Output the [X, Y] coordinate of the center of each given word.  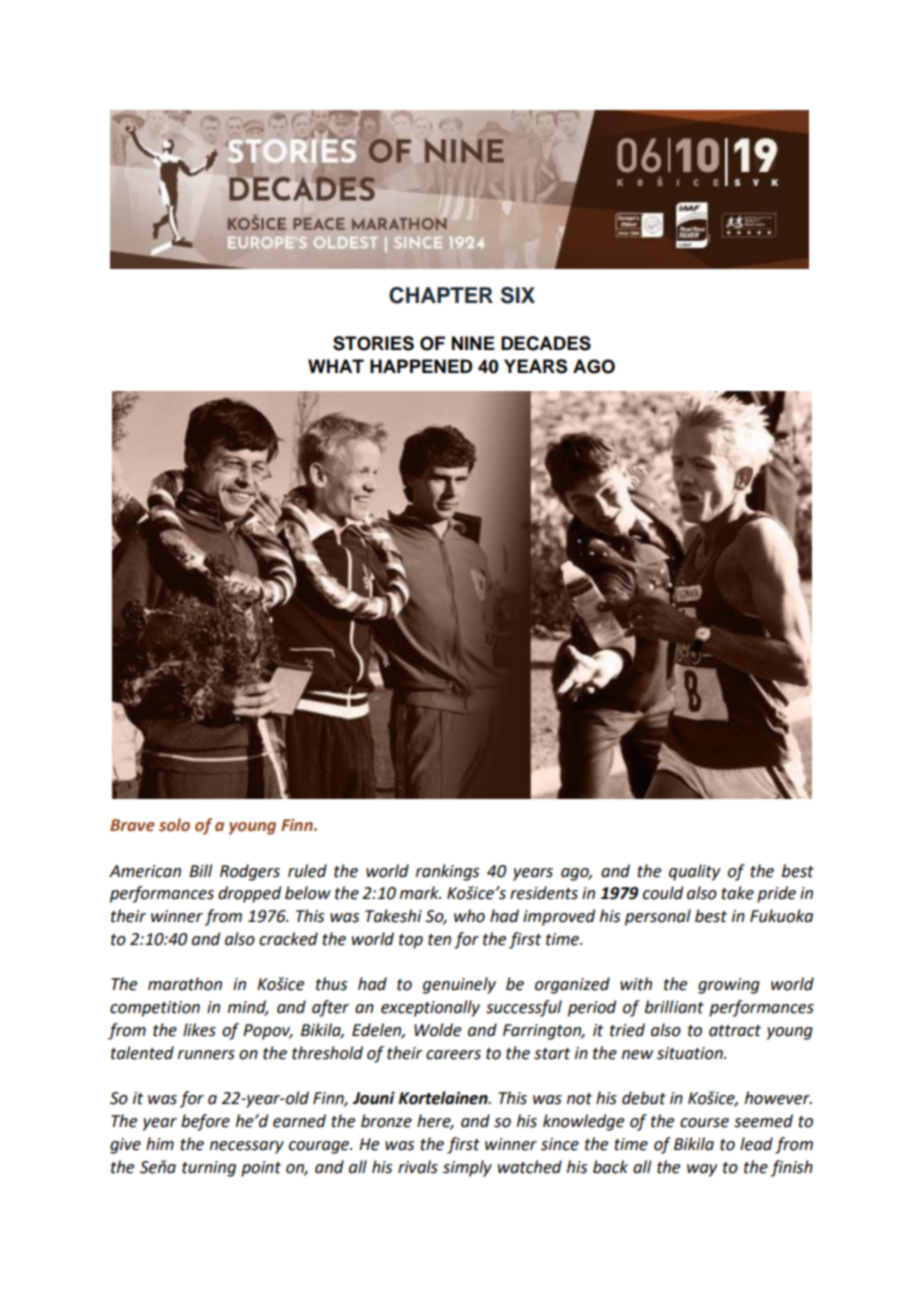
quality [694, 872]
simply [467, 1168]
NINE [473, 343]
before [205, 1122]
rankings [447, 872]
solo [174, 825]
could [663, 893]
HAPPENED [421, 366]
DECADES [546, 343]
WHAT [336, 366]
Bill [200, 870]
